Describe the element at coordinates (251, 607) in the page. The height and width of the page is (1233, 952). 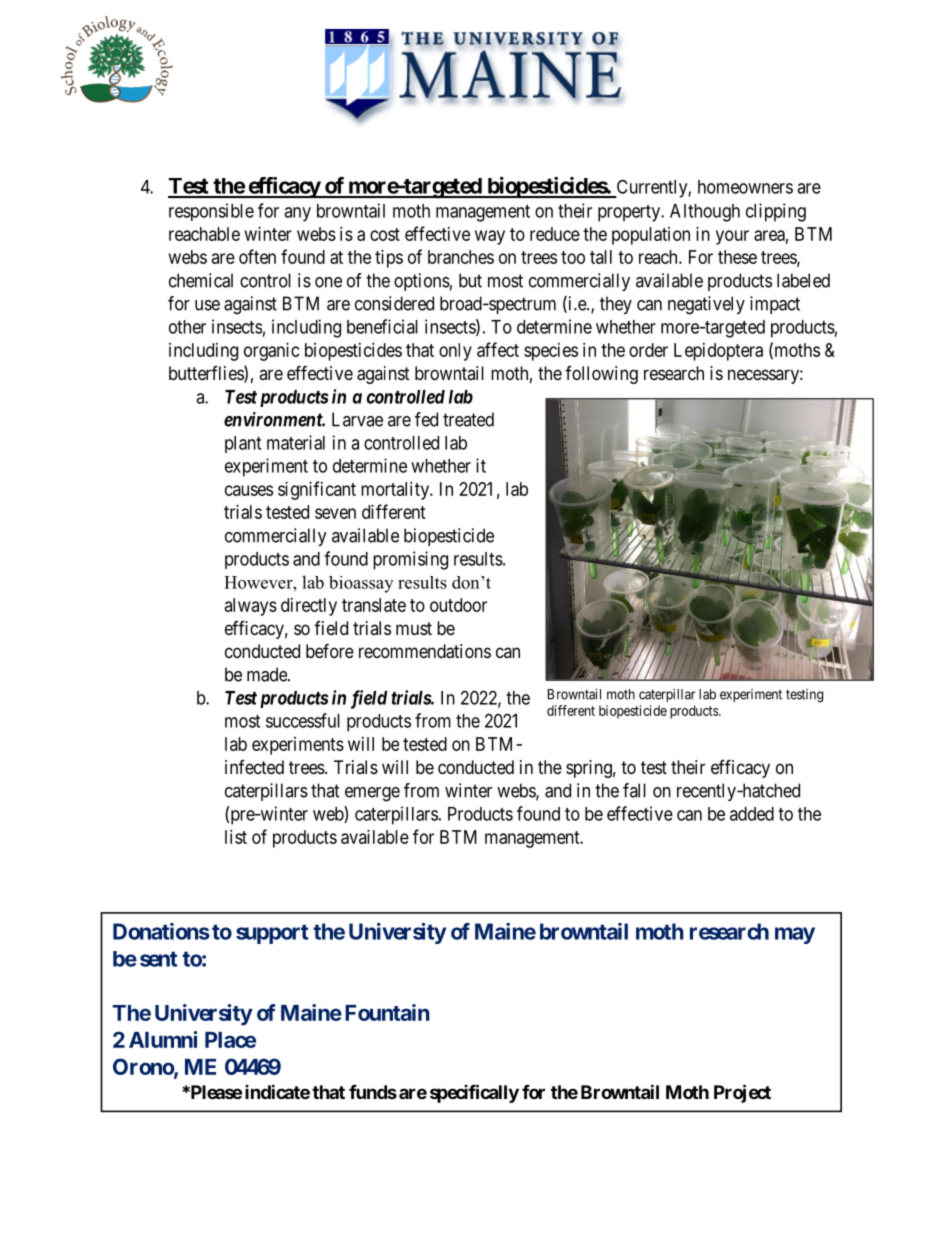
I see `always` at that location.
